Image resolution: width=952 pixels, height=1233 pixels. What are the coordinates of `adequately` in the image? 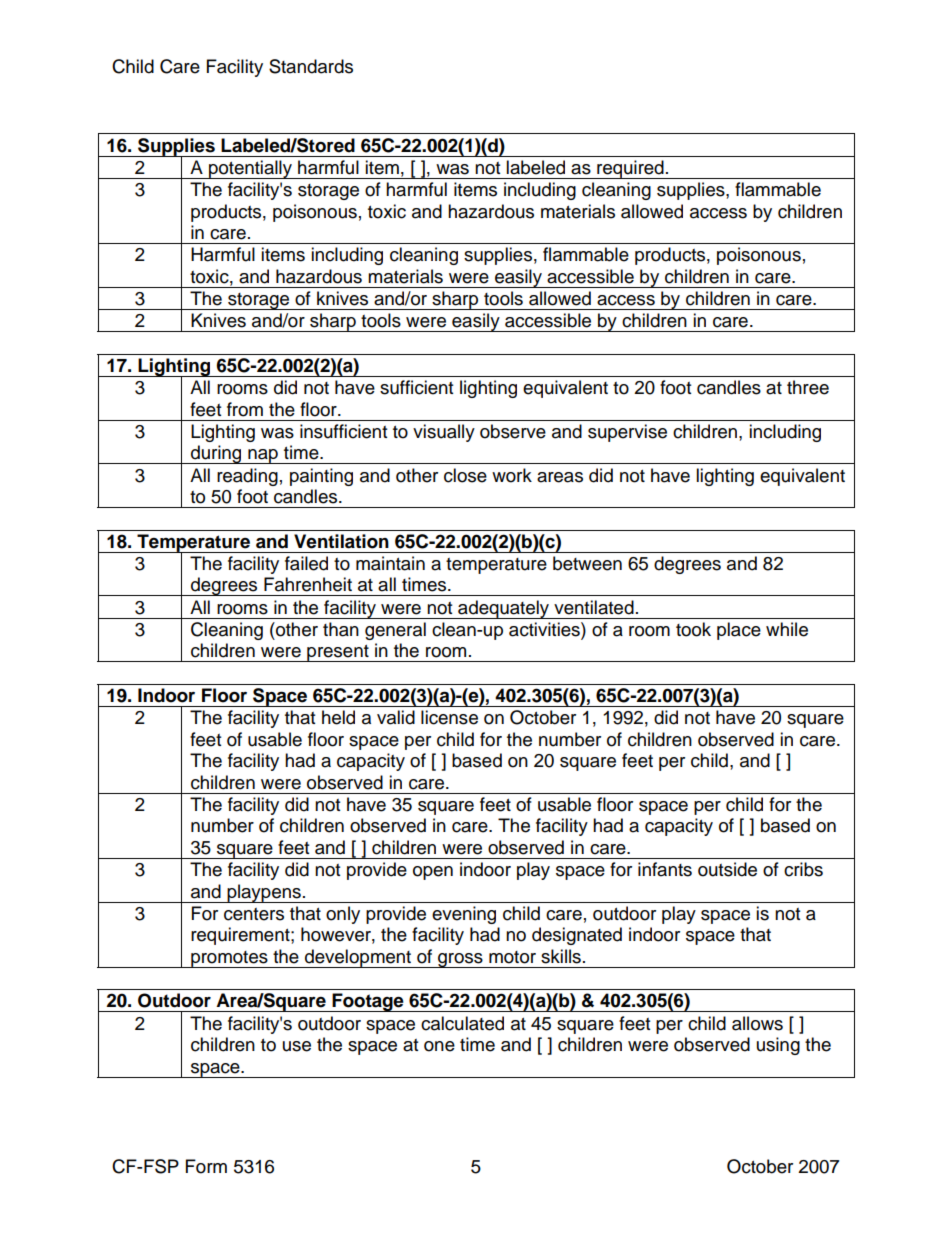 It's located at (504, 609).
